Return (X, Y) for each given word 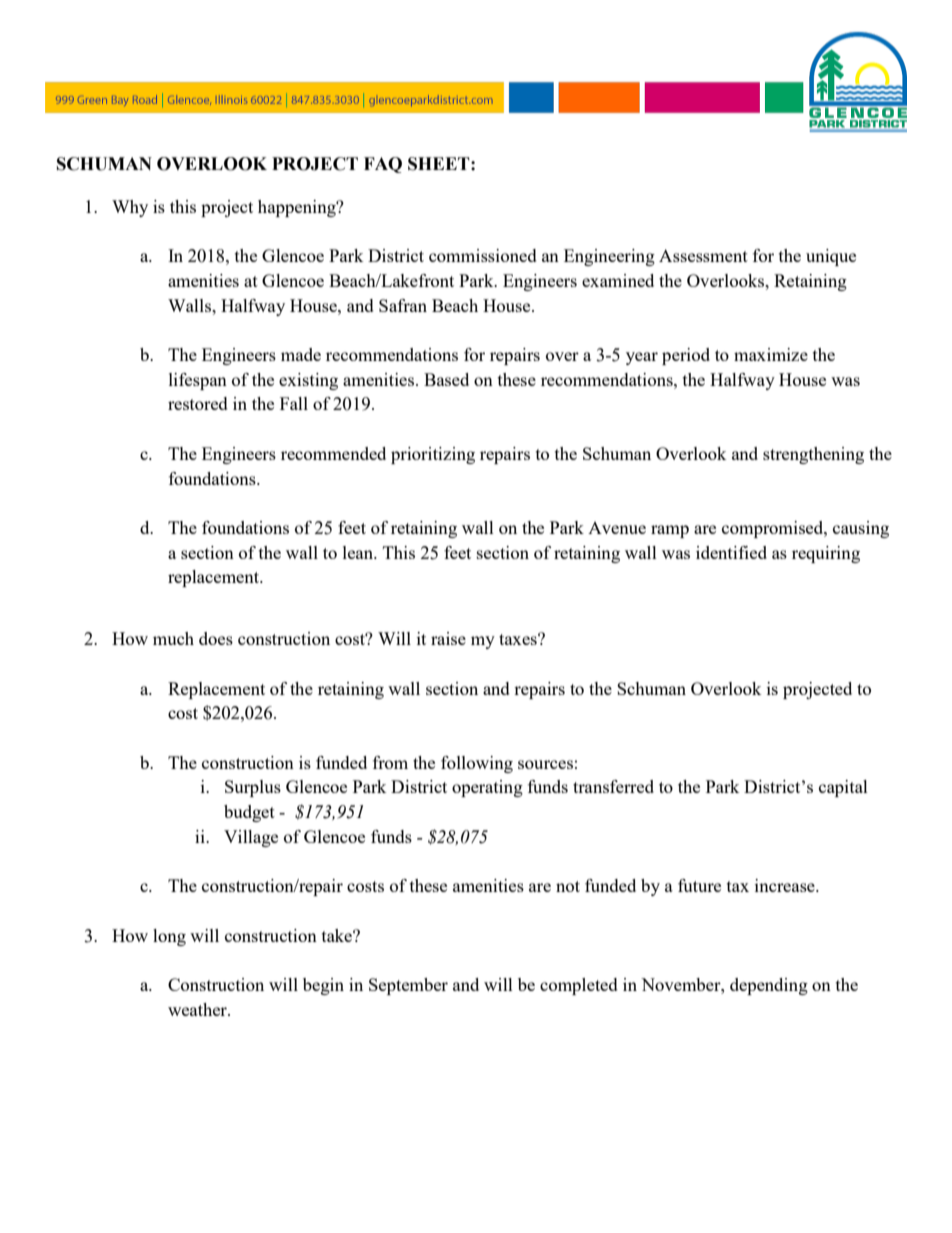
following (477, 764)
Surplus (253, 788)
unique (831, 257)
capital (843, 788)
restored (198, 403)
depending (769, 986)
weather (198, 1009)
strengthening (813, 455)
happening (298, 208)
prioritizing (433, 455)
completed (579, 986)
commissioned (483, 255)
